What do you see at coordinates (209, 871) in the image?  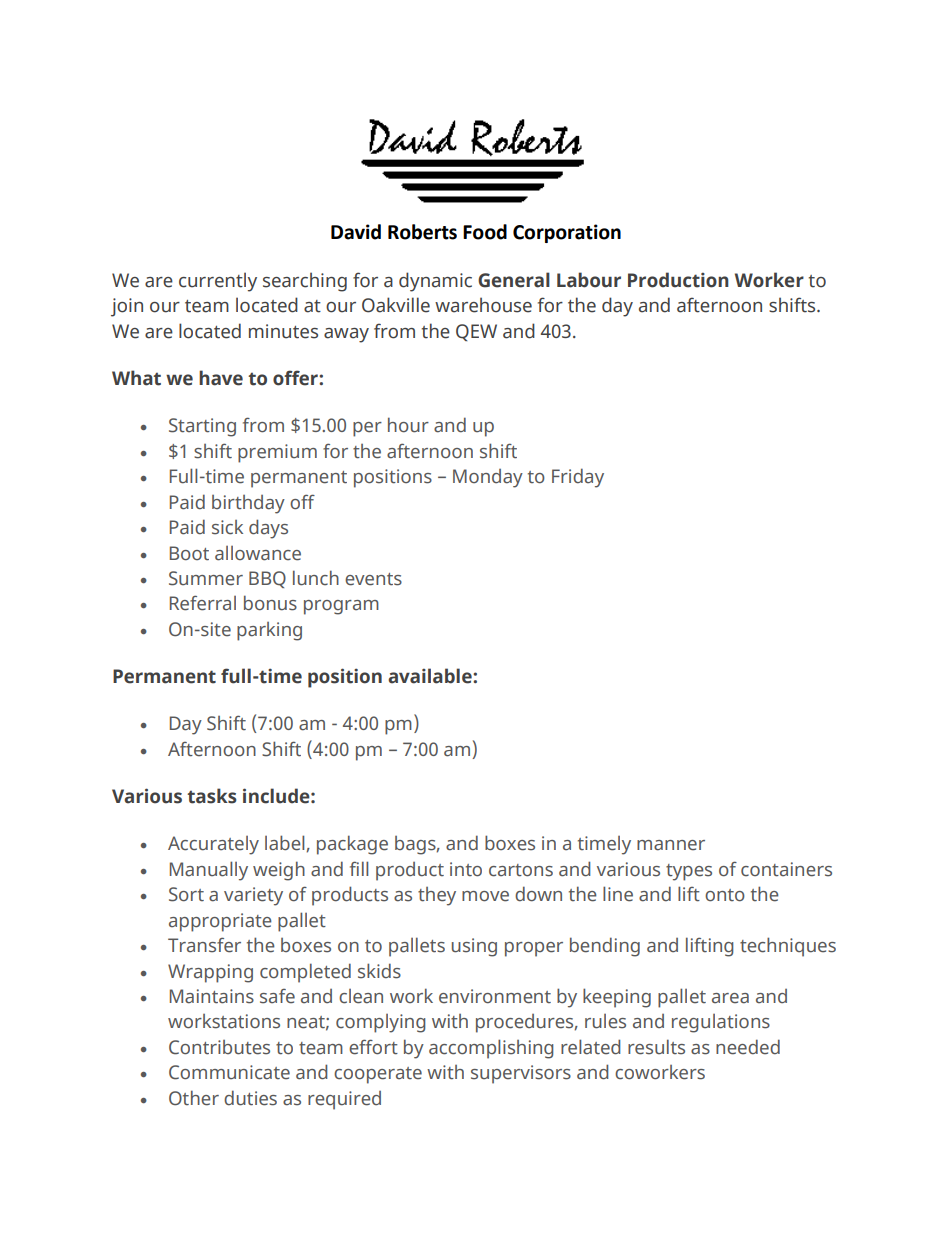 I see `Manually` at bounding box center [209, 871].
